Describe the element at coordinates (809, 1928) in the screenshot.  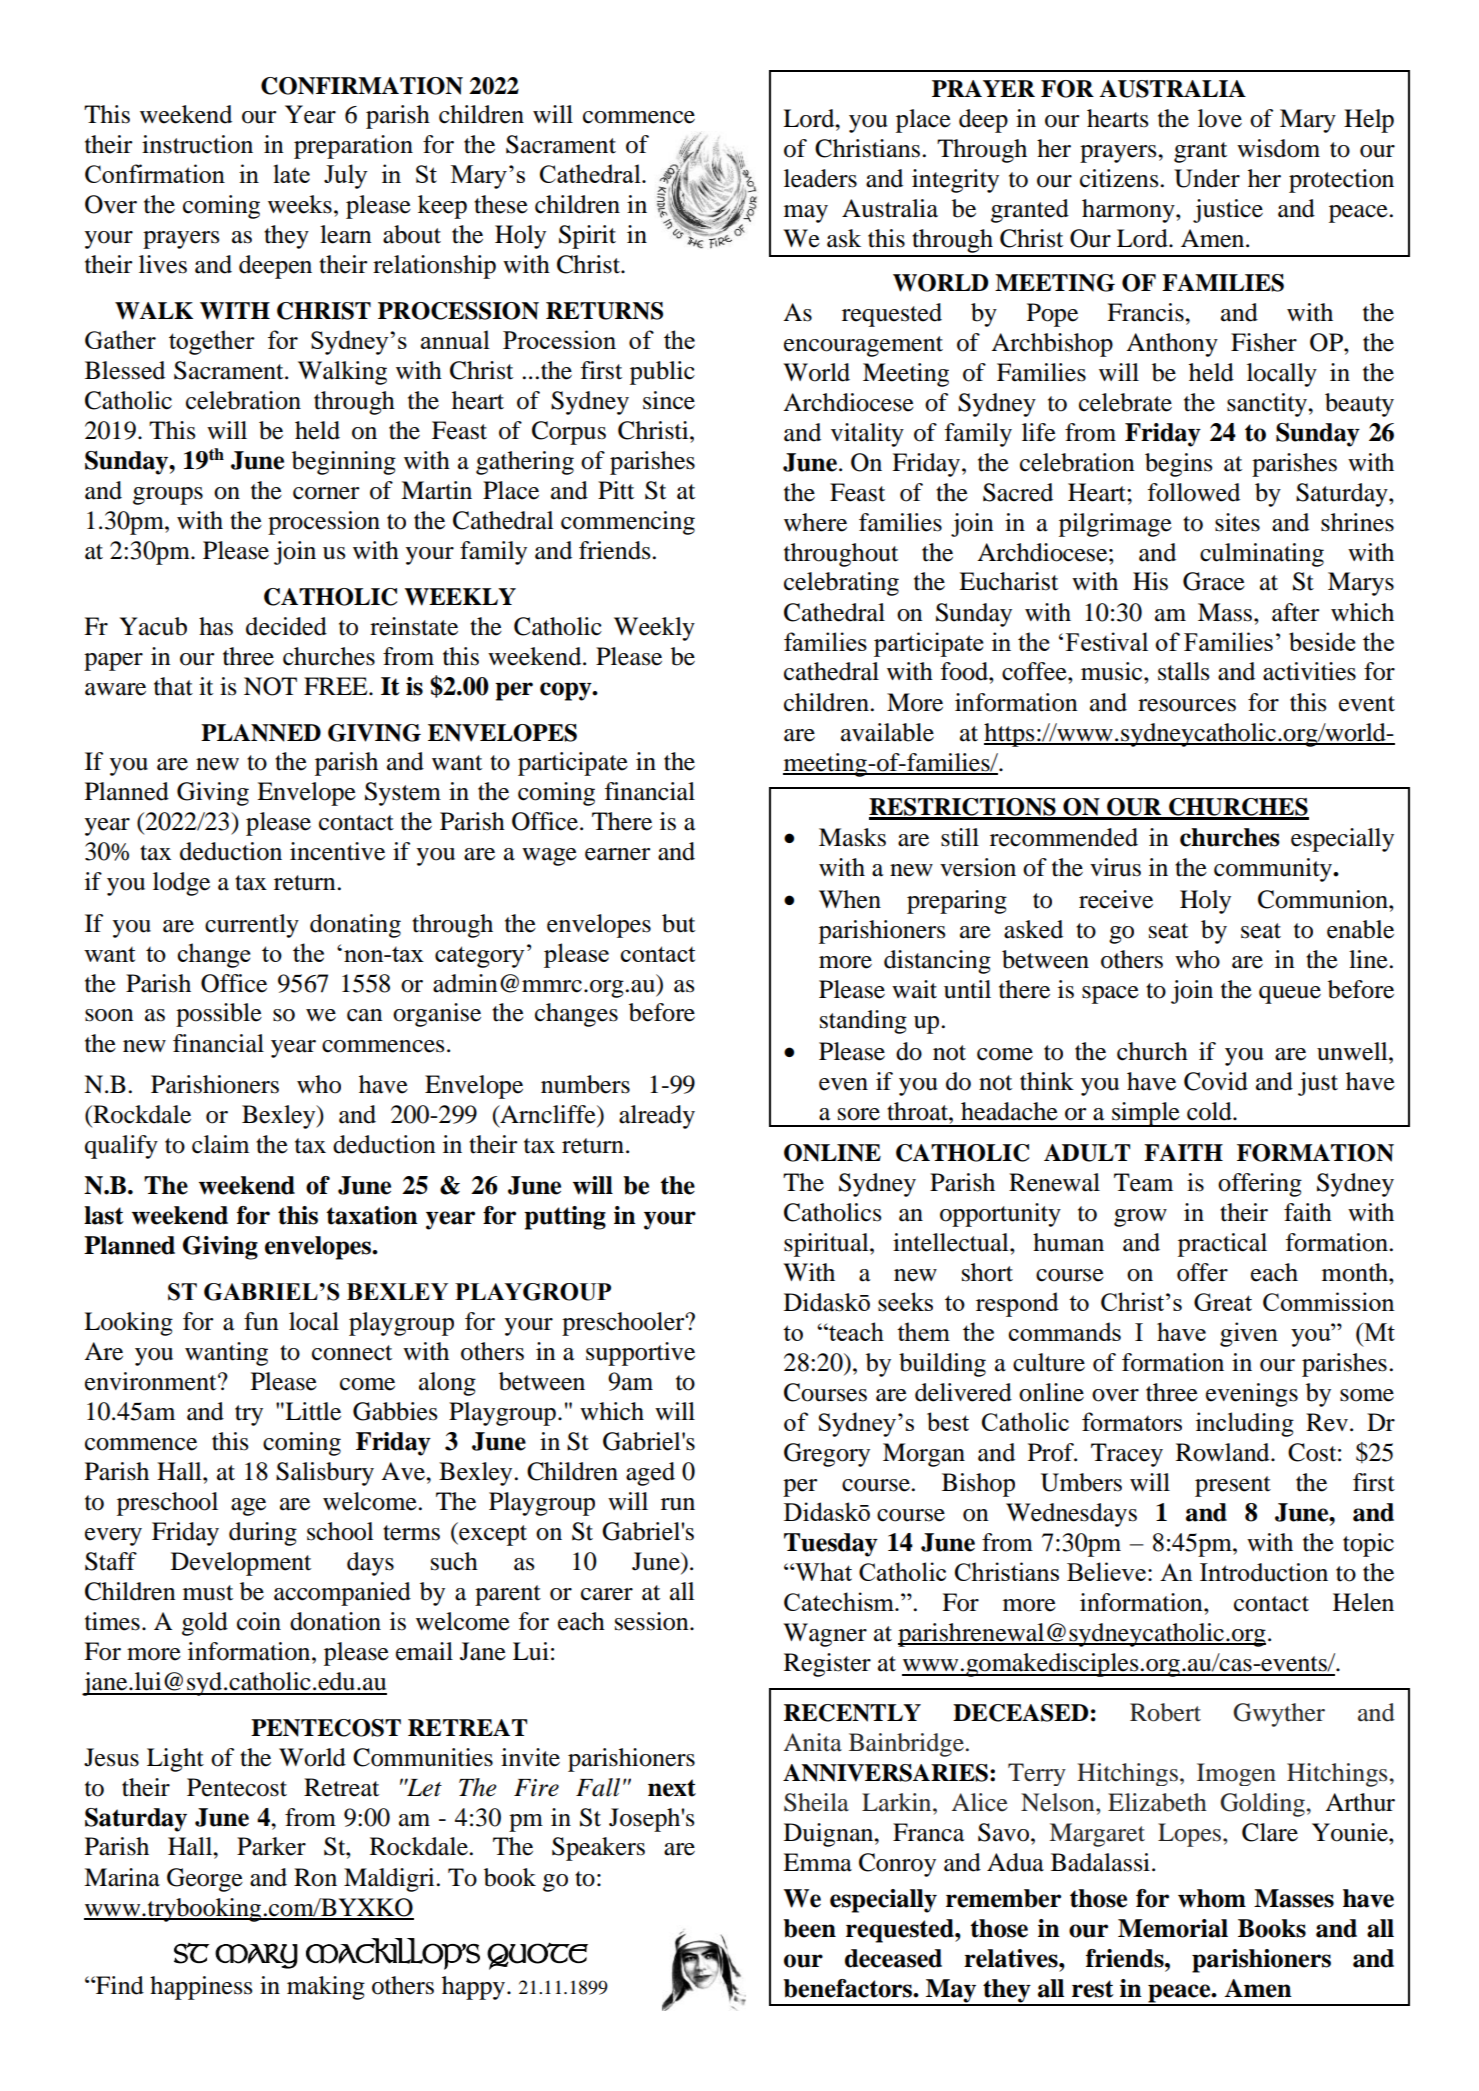
I see `been` at that location.
